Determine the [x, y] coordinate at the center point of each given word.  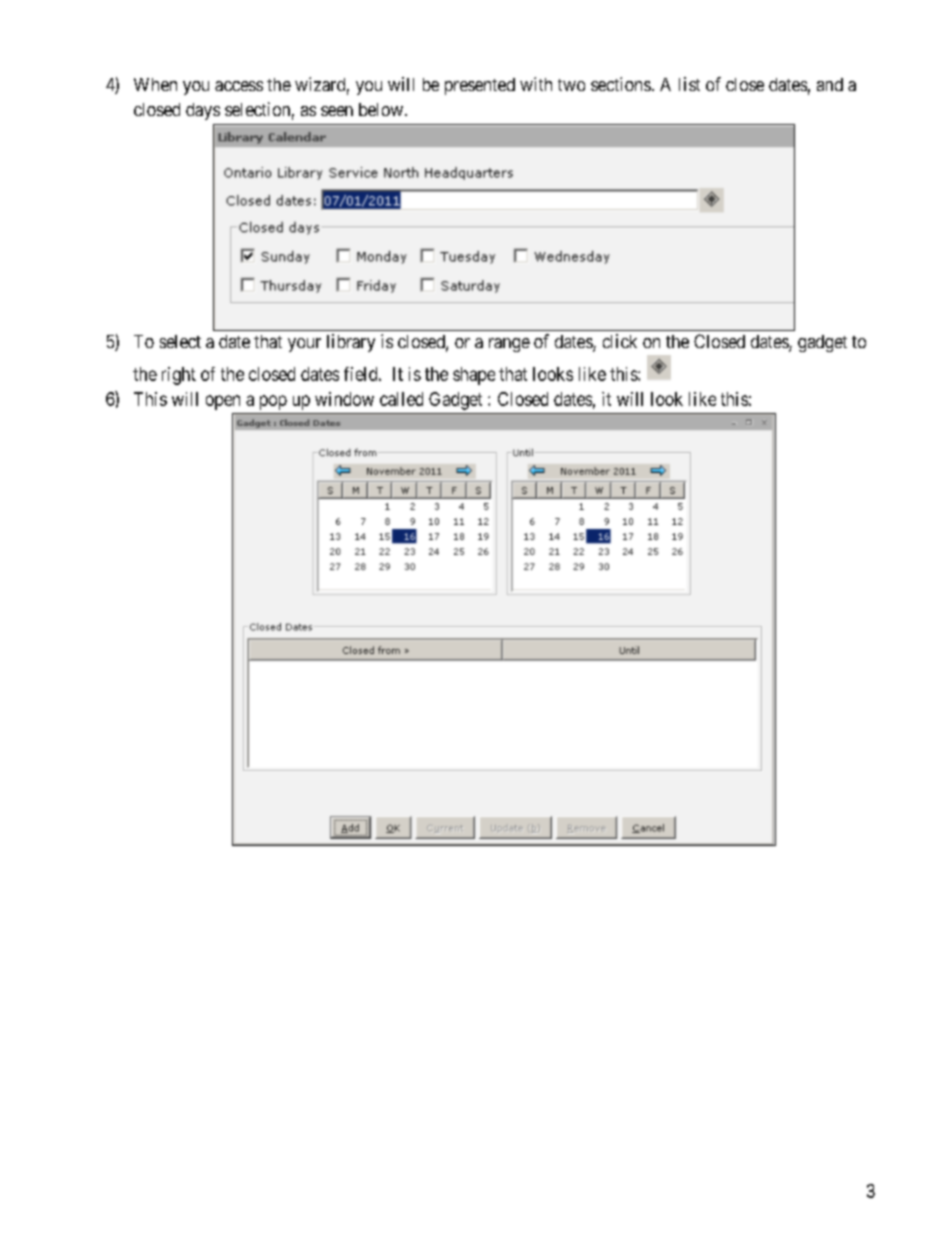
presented [480, 86]
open [223, 402]
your [304, 345]
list [689, 84]
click [620, 341]
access [239, 86]
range [509, 345]
